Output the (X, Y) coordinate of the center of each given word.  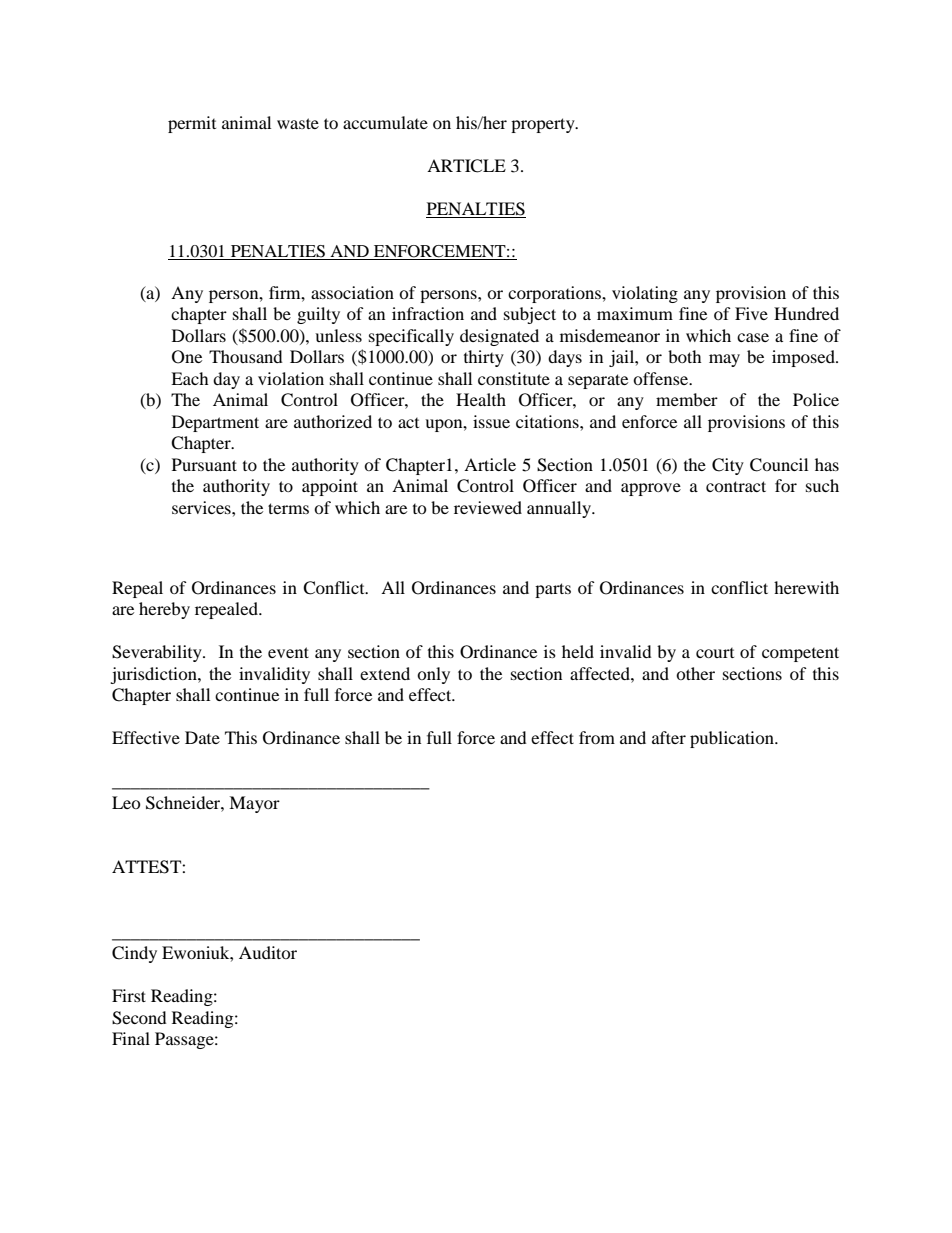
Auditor (268, 952)
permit (192, 124)
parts (553, 590)
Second (139, 1018)
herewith (806, 587)
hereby (164, 610)
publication (733, 739)
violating (645, 294)
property (544, 125)
